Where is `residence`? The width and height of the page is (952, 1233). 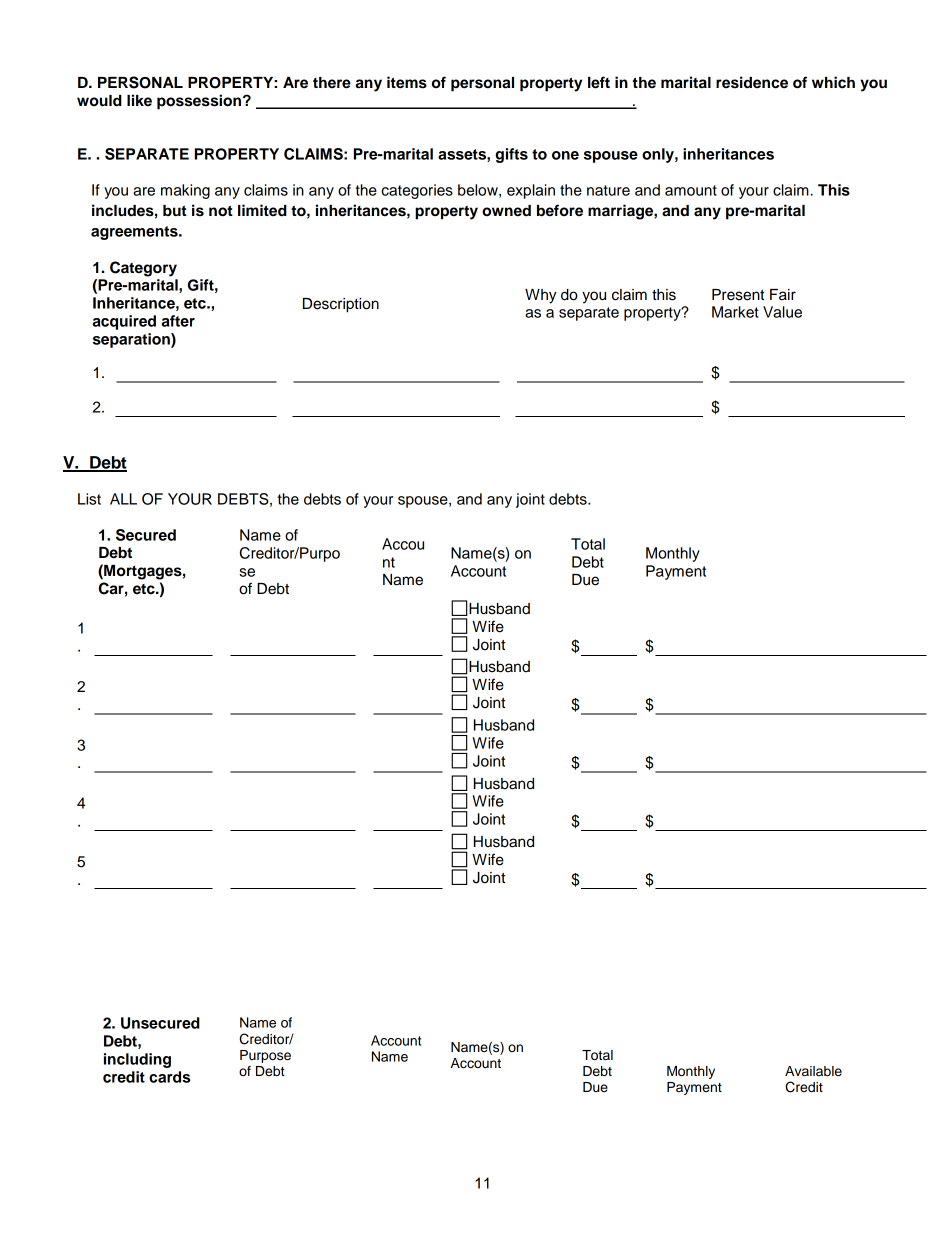
residence is located at coordinates (752, 82).
